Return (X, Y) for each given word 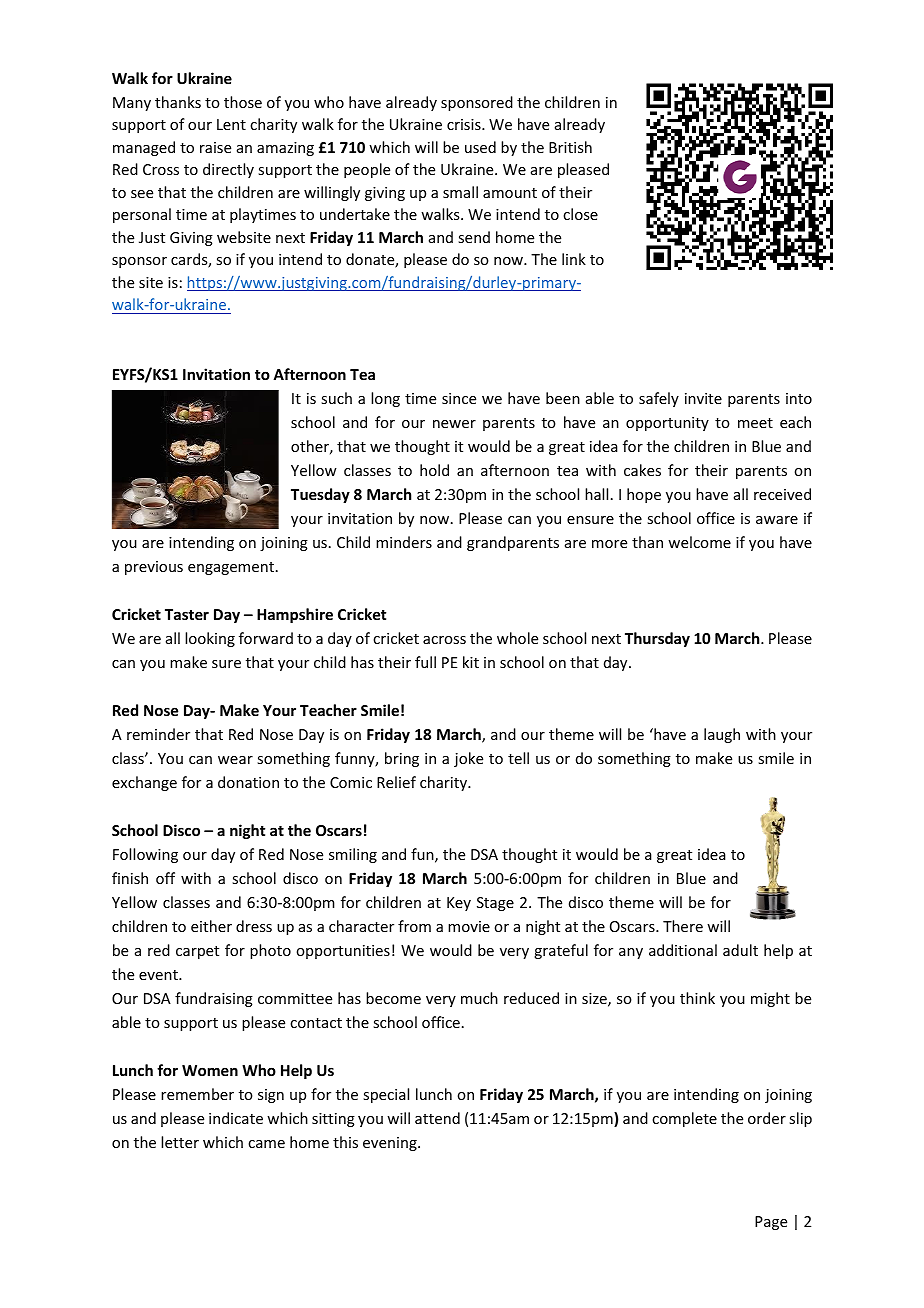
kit (471, 662)
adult (740, 950)
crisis (465, 124)
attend (437, 1118)
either (211, 926)
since (459, 398)
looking (210, 639)
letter (180, 1142)
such (336, 398)
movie (469, 926)
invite (703, 398)
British (570, 147)
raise (215, 147)
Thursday (657, 639)
